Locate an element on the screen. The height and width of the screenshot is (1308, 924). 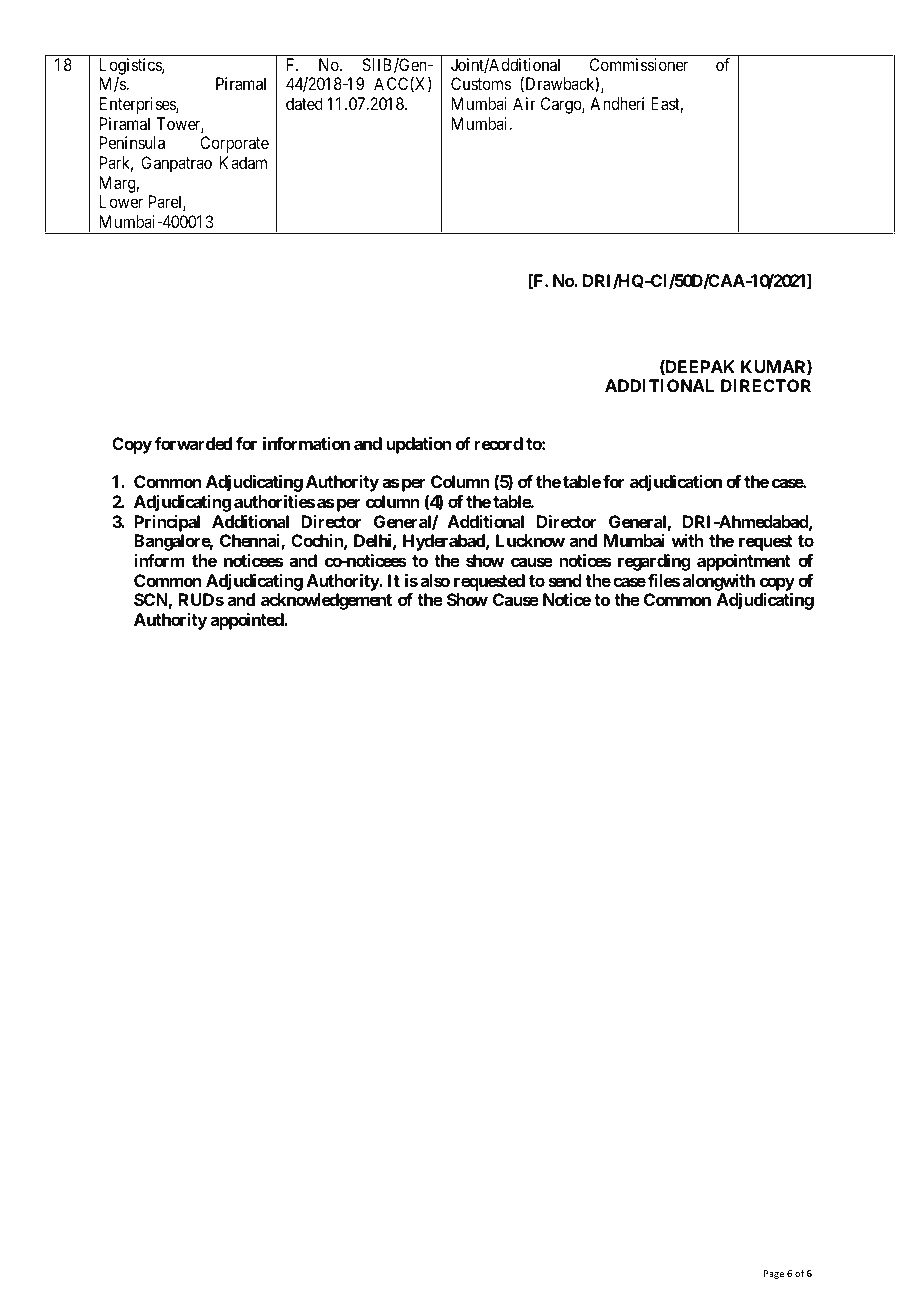
acknowledgement is located at coordinates (326, 601).
